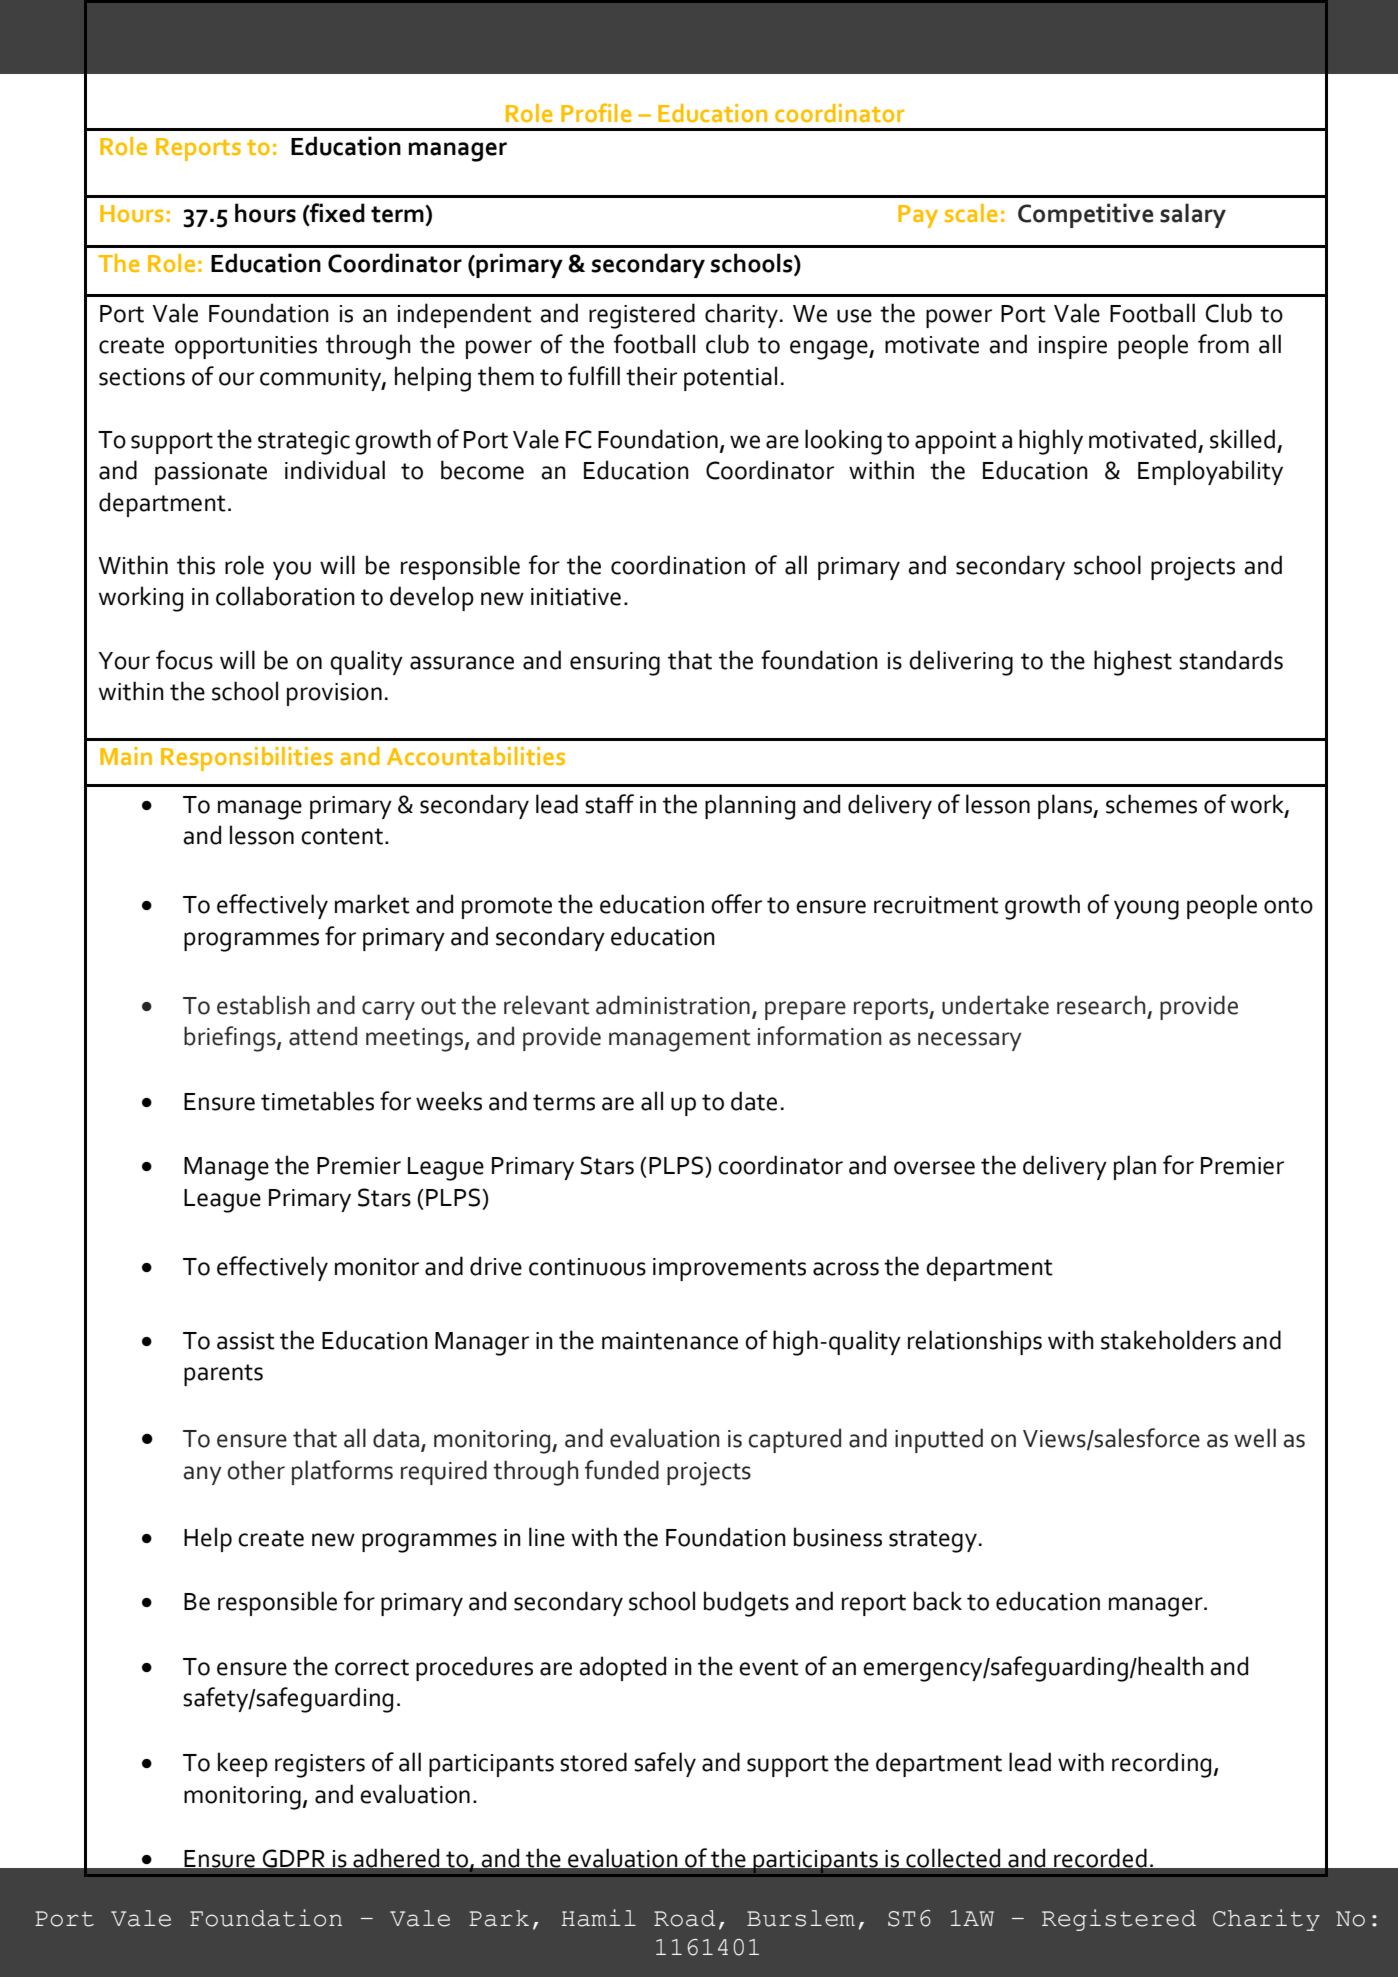 This screenshot has height=1977, width=1398. I want to click on independent, so click(465, 315).
